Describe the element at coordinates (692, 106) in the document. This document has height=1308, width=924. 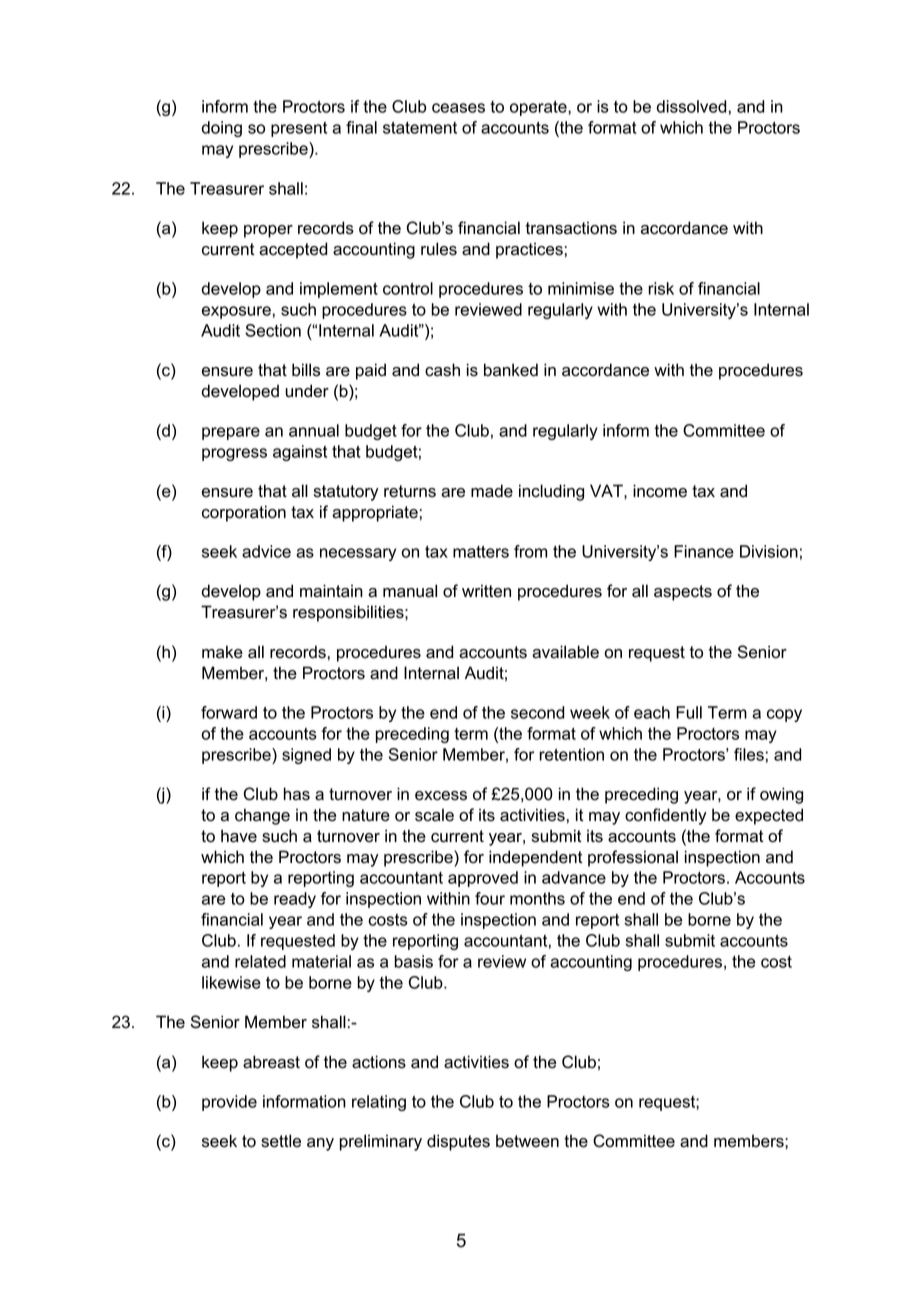
I see `dissolved` at that location.
